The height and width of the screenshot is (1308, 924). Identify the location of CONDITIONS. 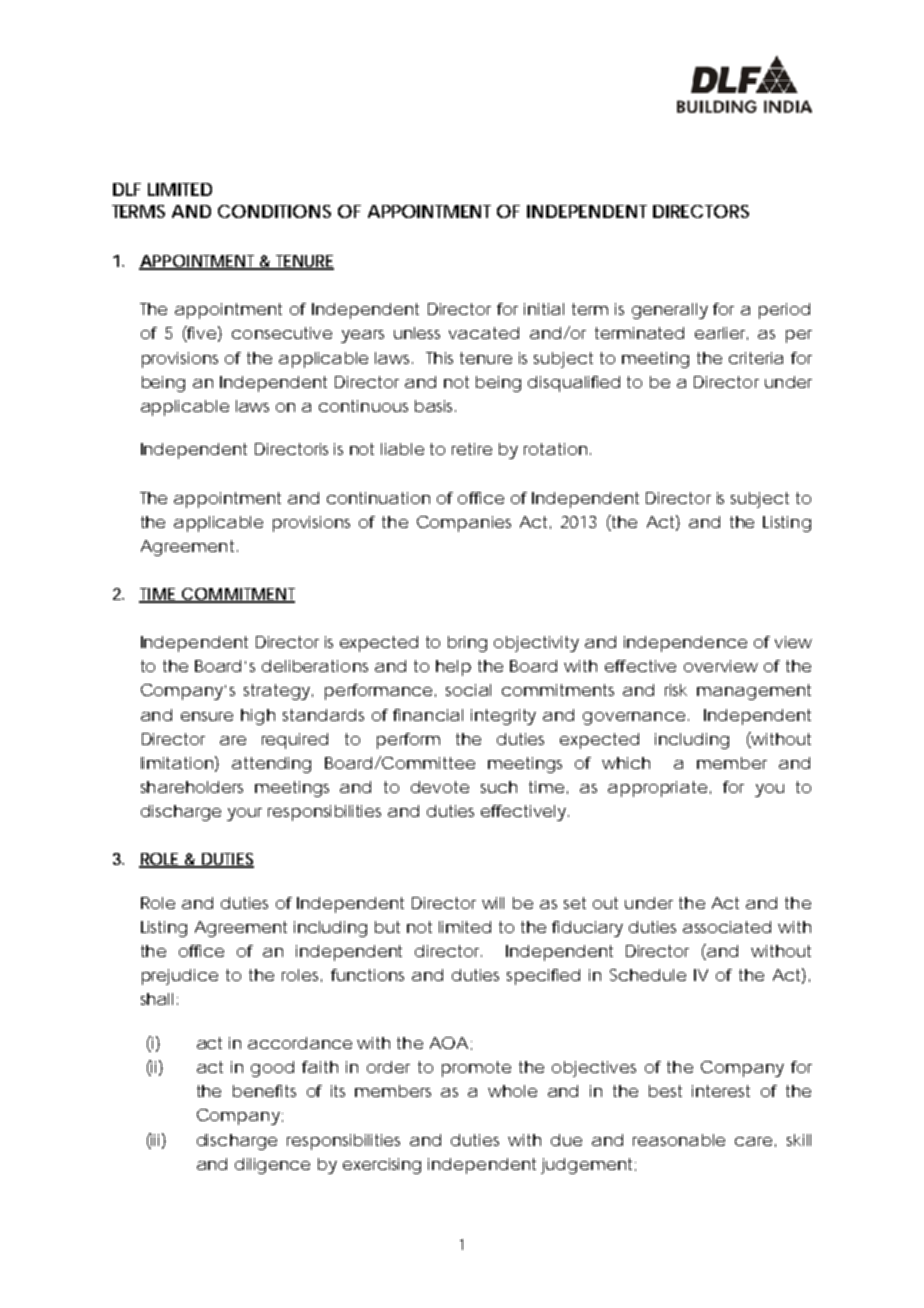
(274, 211).
